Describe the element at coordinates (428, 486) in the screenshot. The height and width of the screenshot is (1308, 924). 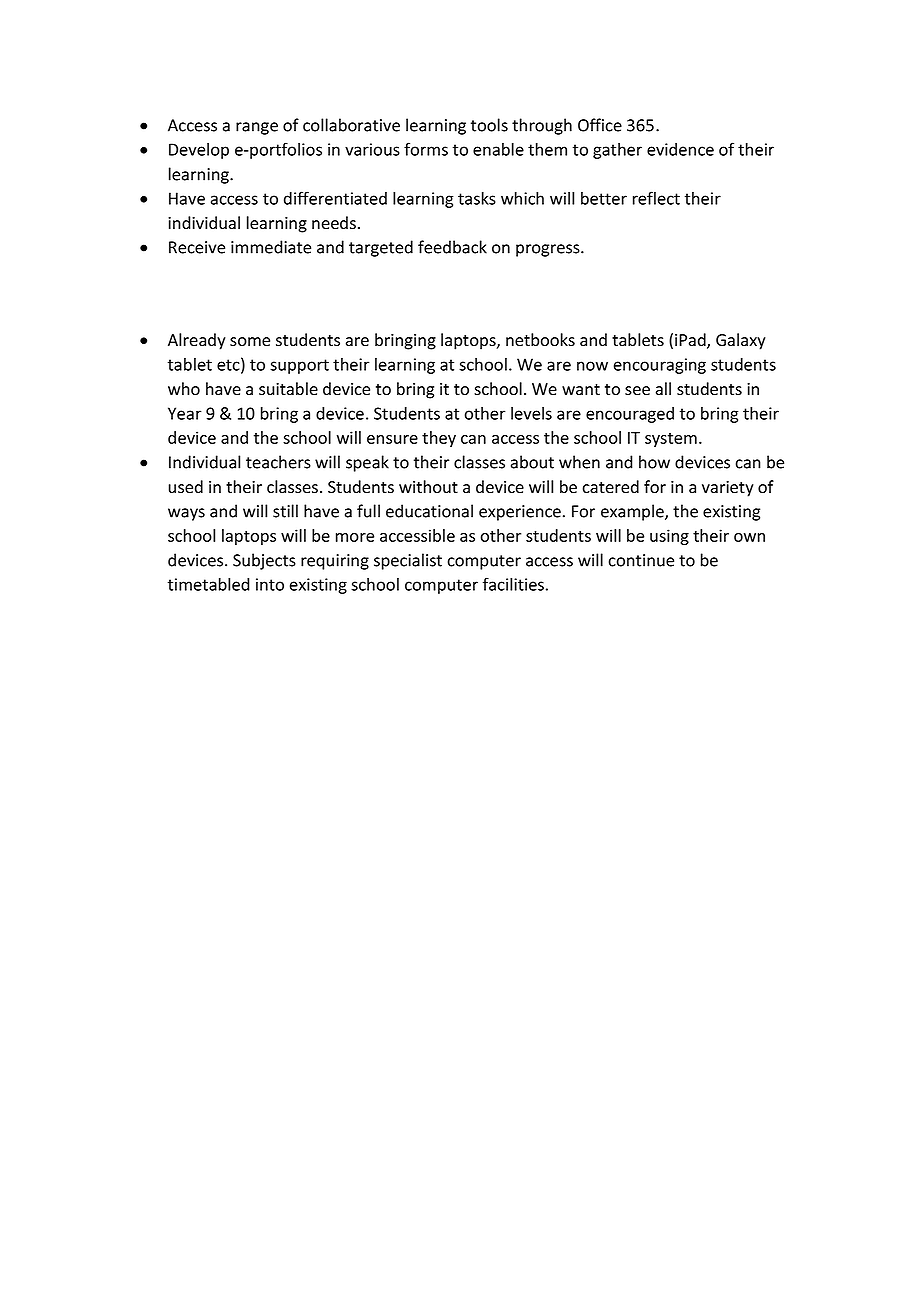
I see `without` at that location.
